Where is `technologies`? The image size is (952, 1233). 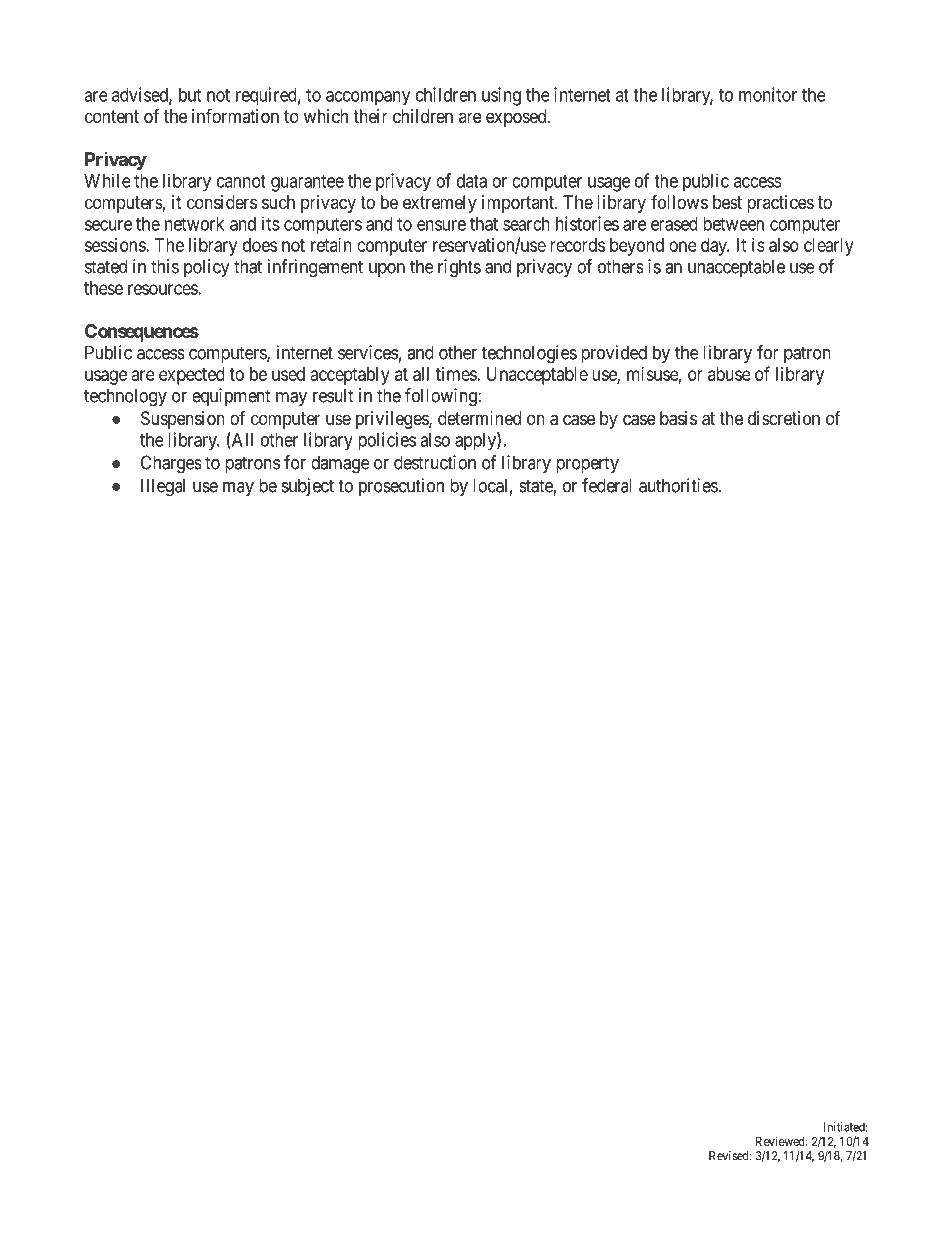 technologies is located at coordinates (529, 354).
